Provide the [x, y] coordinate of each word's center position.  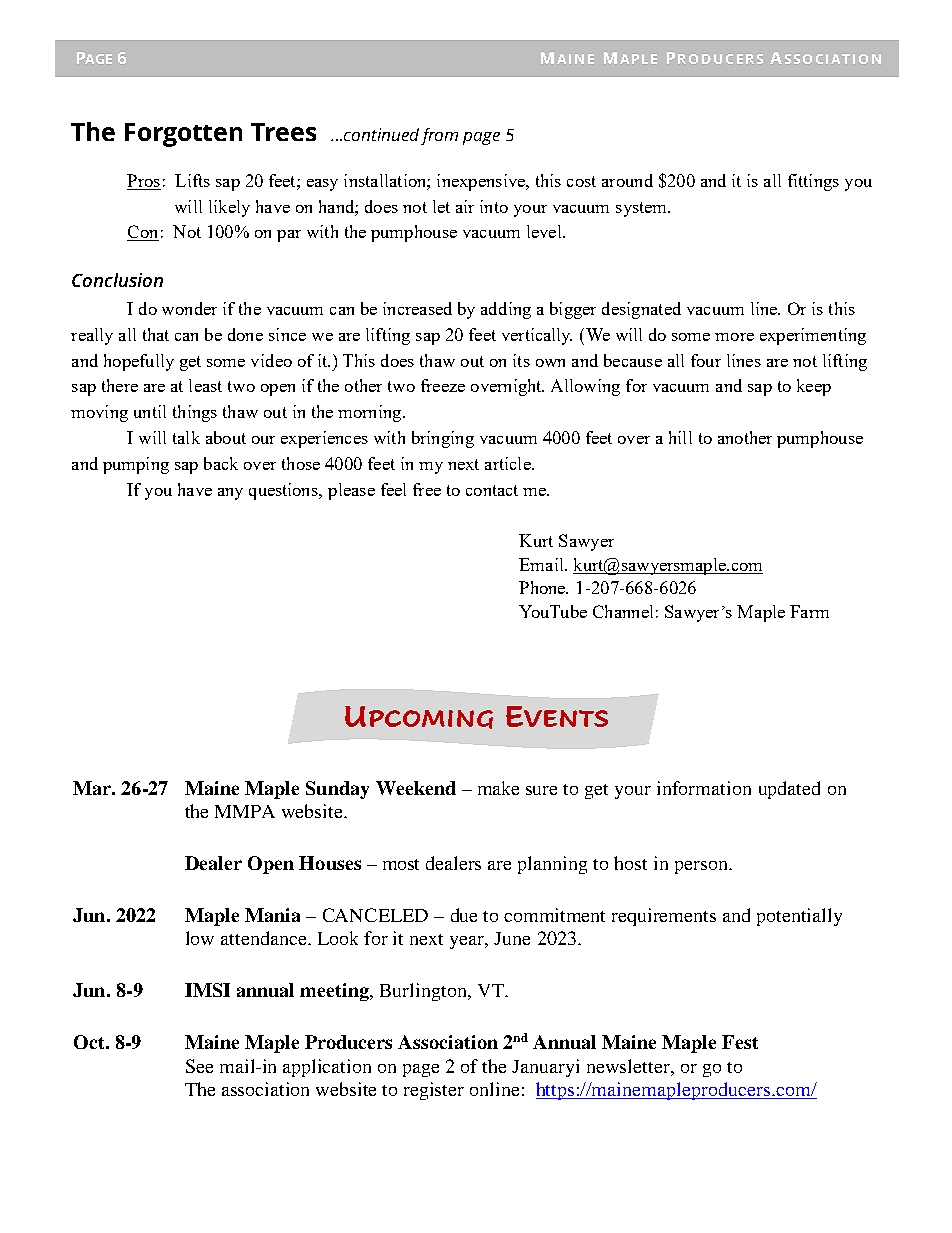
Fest [740, 1042]
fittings [813, 182]
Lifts [192, 180]
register [434, 1091]
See [199, 1066]
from [439, 136]
